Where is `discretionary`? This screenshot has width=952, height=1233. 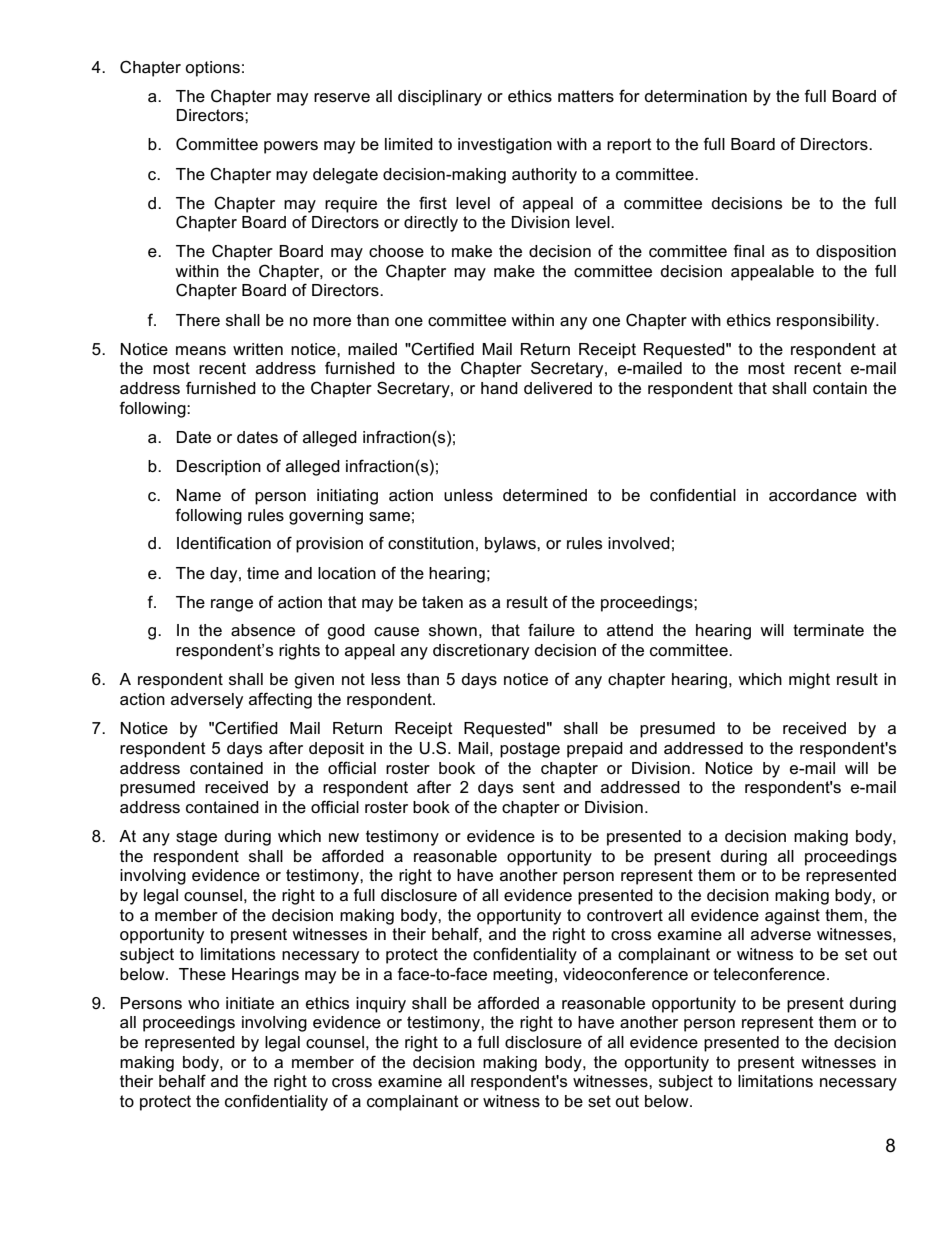
discretionary is located at coordinates (481, 652).
